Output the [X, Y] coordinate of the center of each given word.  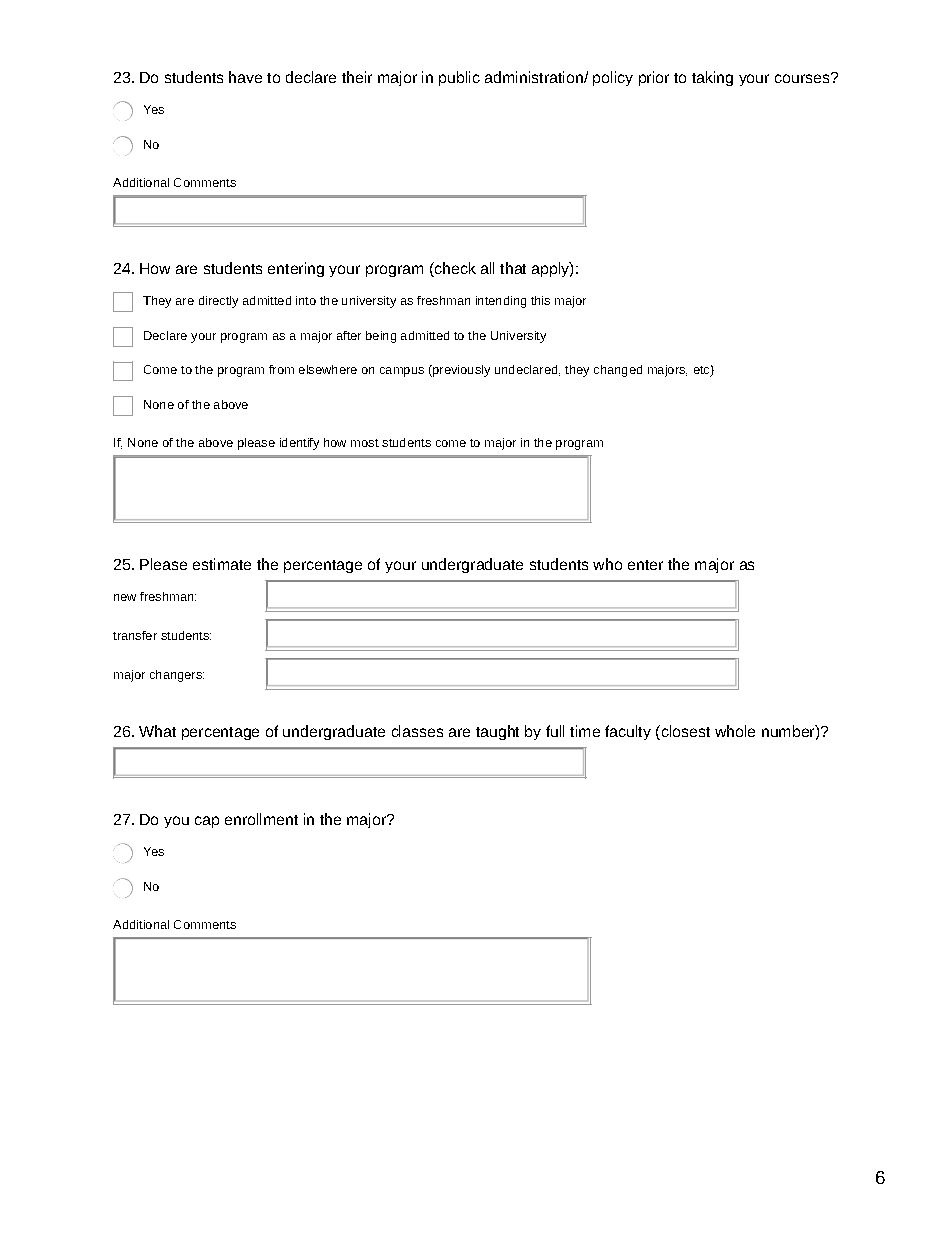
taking [712, 78]
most [365, 443]
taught [497, 732]
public [459, 78]
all [487, 268]
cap [207, 822]
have [245, 77]
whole [735, 731]
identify [299, 444]
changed [618, 371]
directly [218, 302]
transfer [135, 635]
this [540, 300]
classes [417, 731]
